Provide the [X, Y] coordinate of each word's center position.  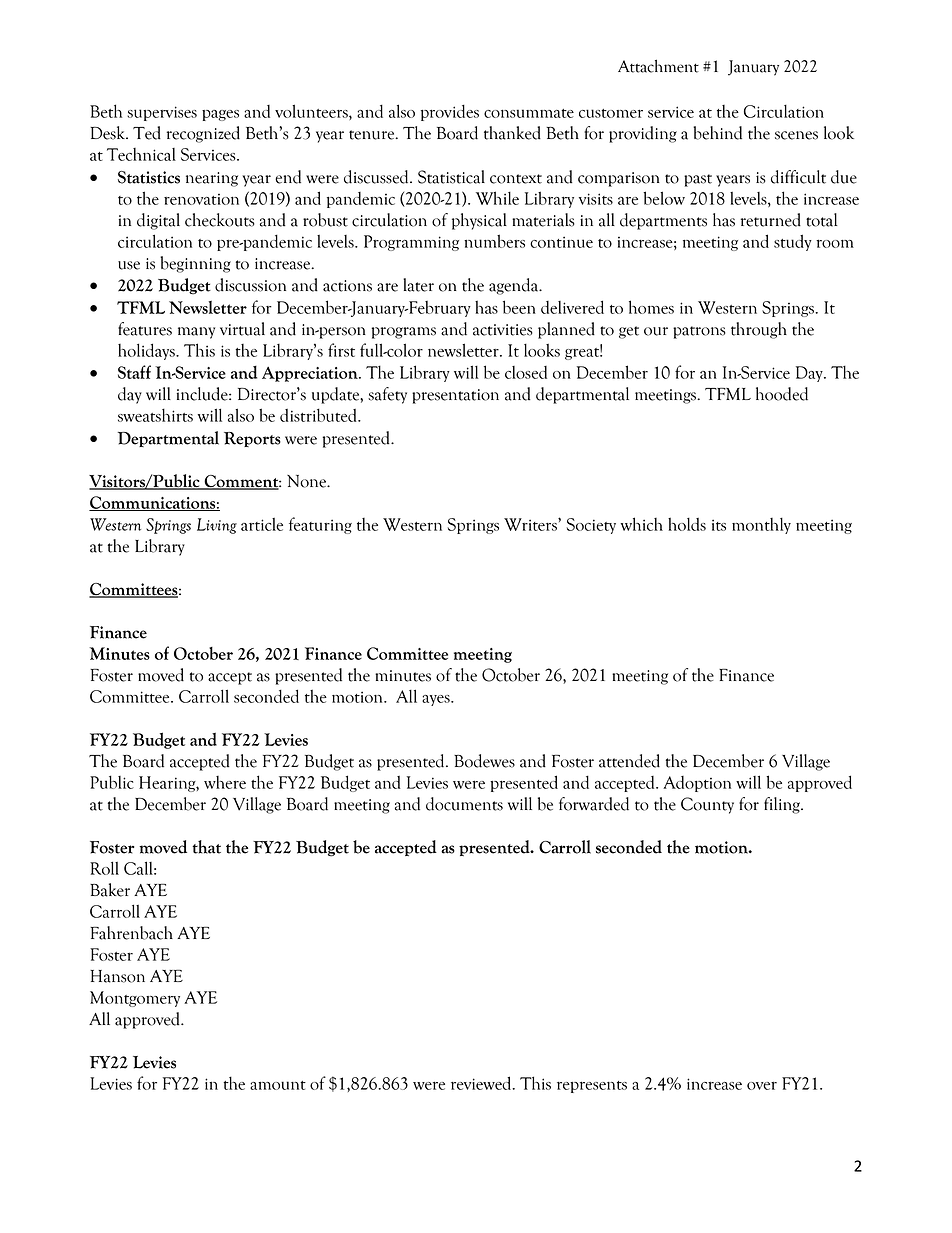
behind [717, 133]
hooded [782, 394]
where [225, 782]
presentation [455, 396]
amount [278, 1085]
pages [220, 115]
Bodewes [484, 761]
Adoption [697, 784]
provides [450, 113]
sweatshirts [155, 415]
